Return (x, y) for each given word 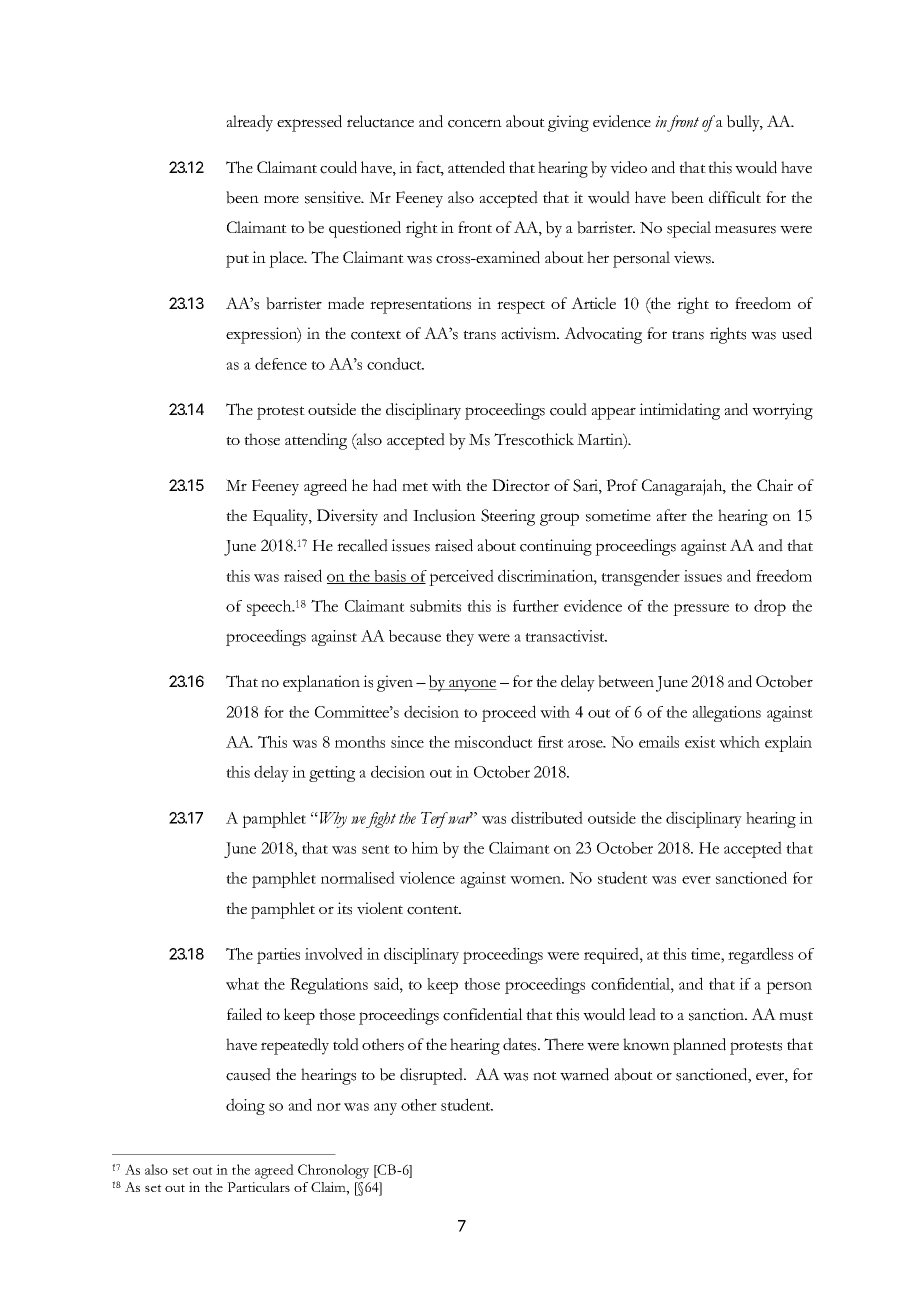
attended (476, 167)
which (739, 742)
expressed (309, 123)
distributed (547, 817)
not (545, 1075)
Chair (775, 485)
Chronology (333, 1171)
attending (316, 441)
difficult (735, 197)
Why (333, 820)
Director (521, 485)
